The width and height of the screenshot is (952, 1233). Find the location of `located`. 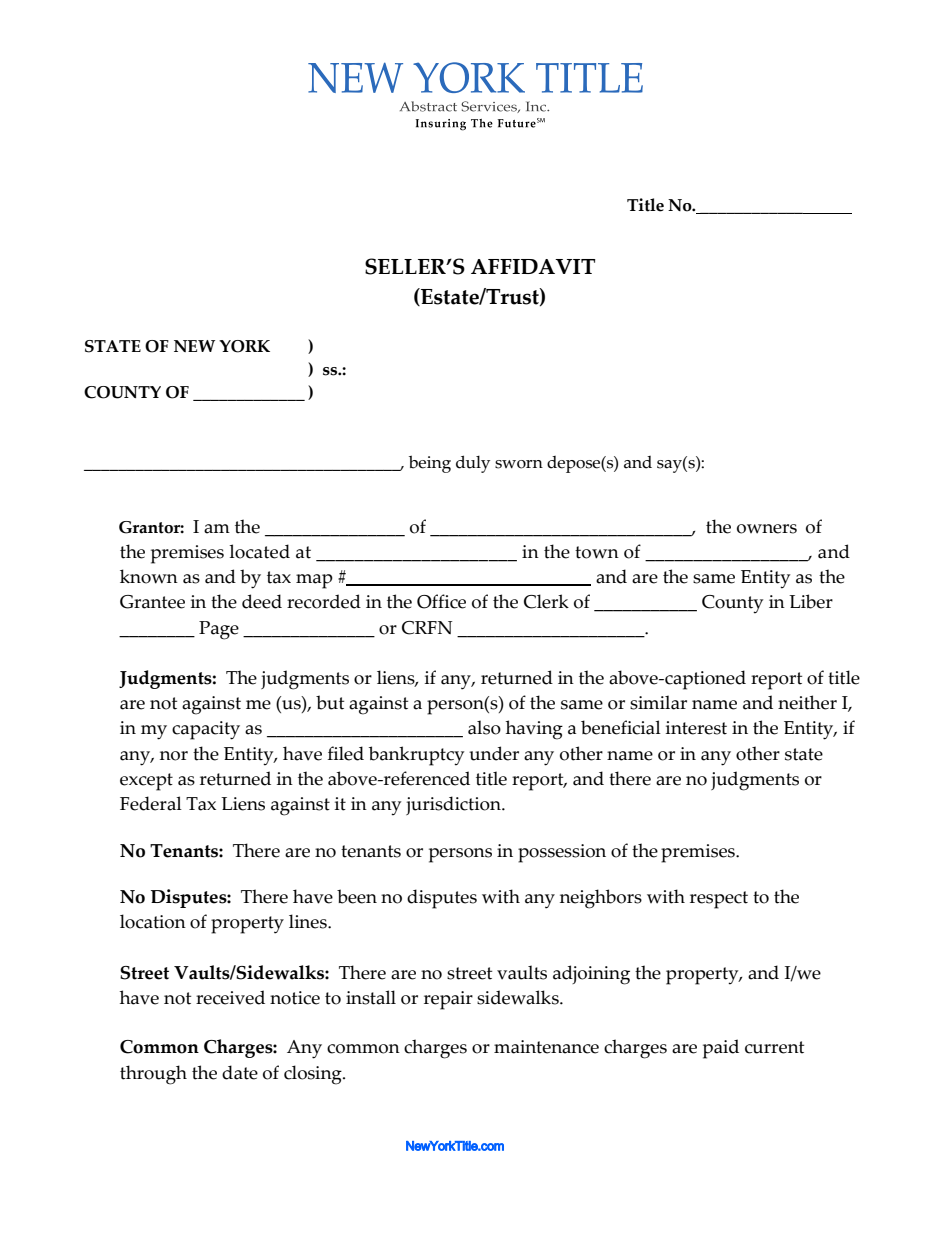

located is located at coordinates (259, 551).
